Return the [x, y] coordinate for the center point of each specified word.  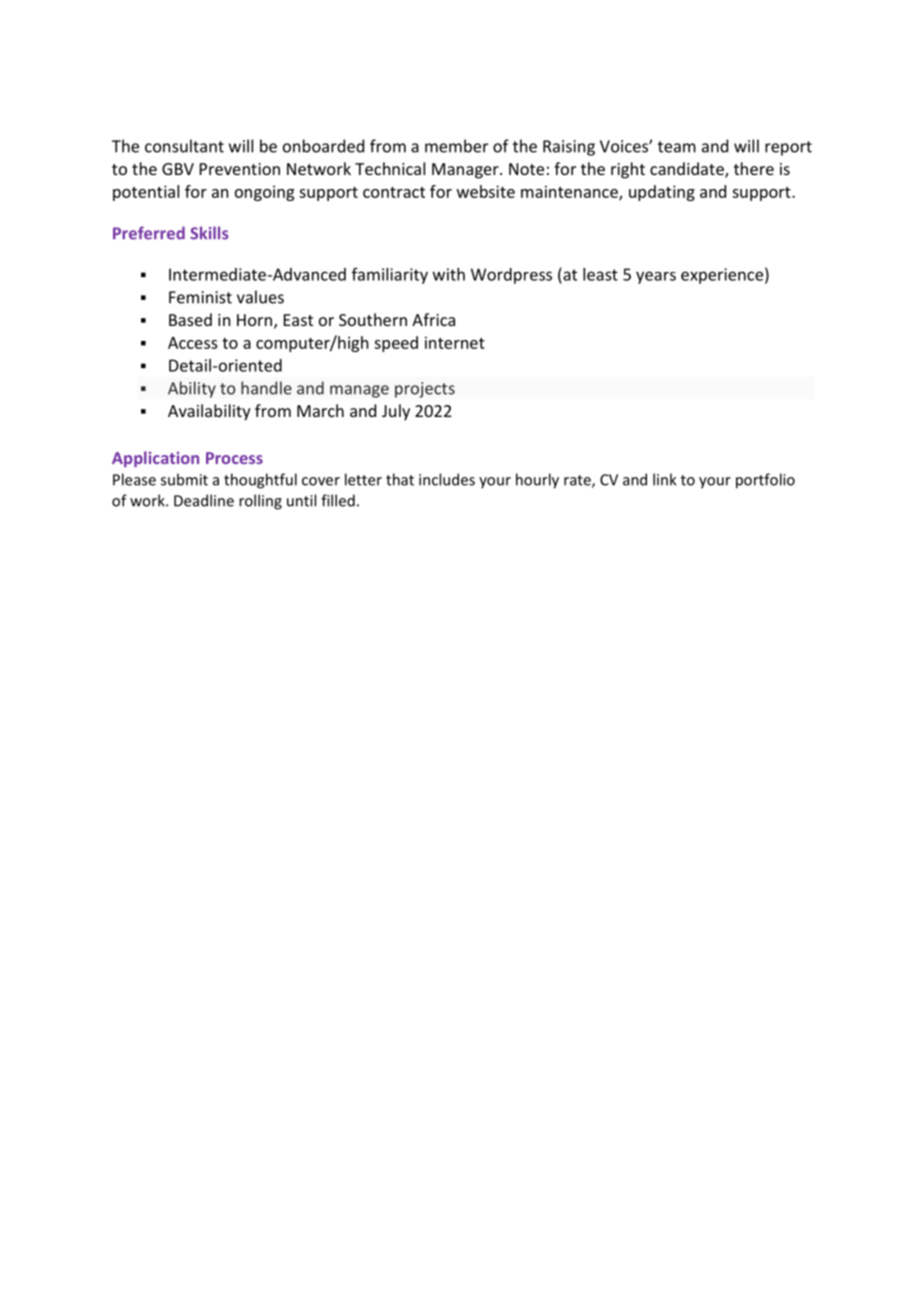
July [396, 412]
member [456, 146]
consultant [184, 146]
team [677, 147]
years [656, 277]
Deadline [204, 500]
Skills [209, 233]
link [664, 479]
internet [455, 342]
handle [266, 388]
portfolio [765, 481]
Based [190, 319]
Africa [433, 319]
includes [447, 479]
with [449, 274]
